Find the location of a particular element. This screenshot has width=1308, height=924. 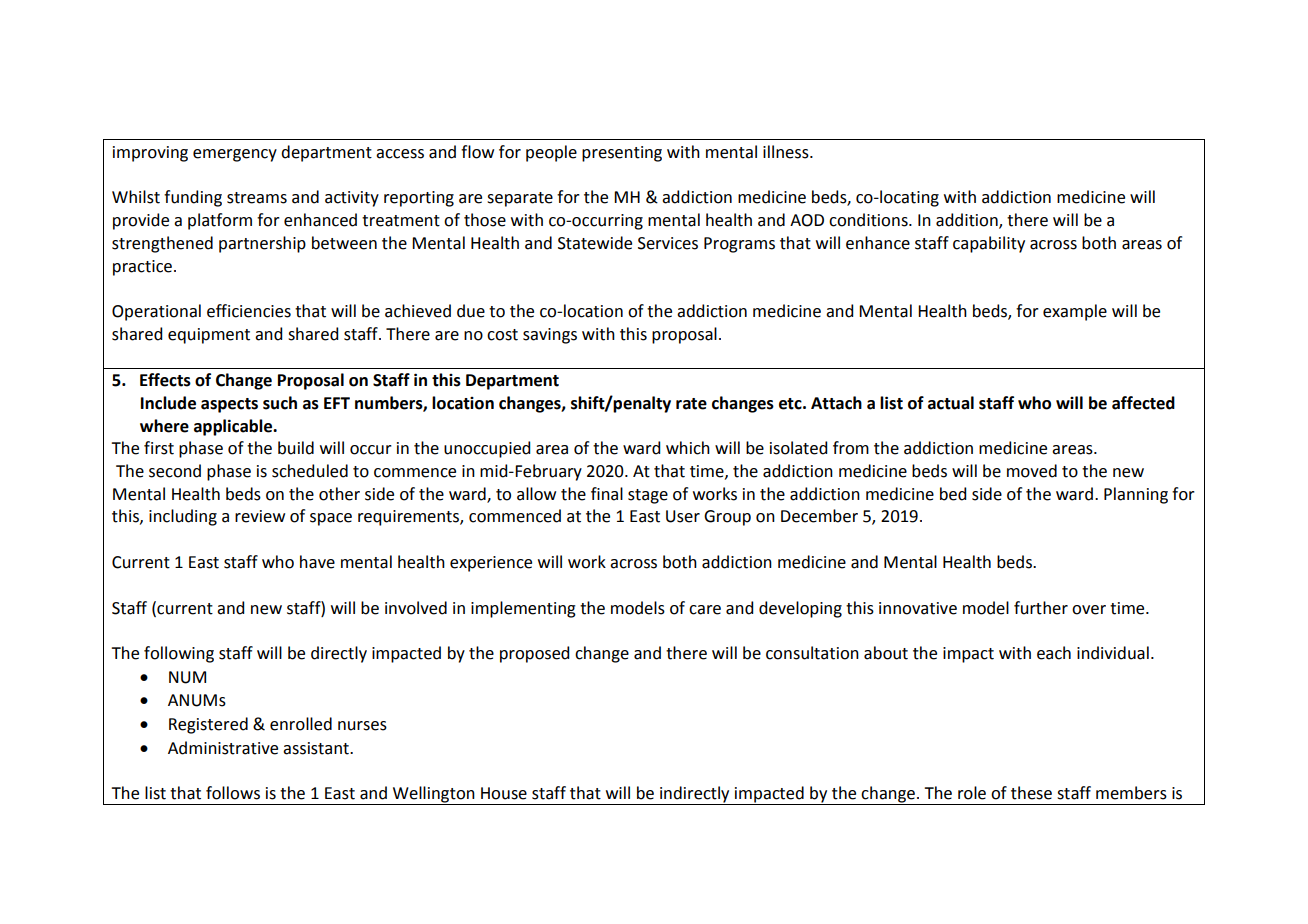

follows is located at coordinates (233, 793).
